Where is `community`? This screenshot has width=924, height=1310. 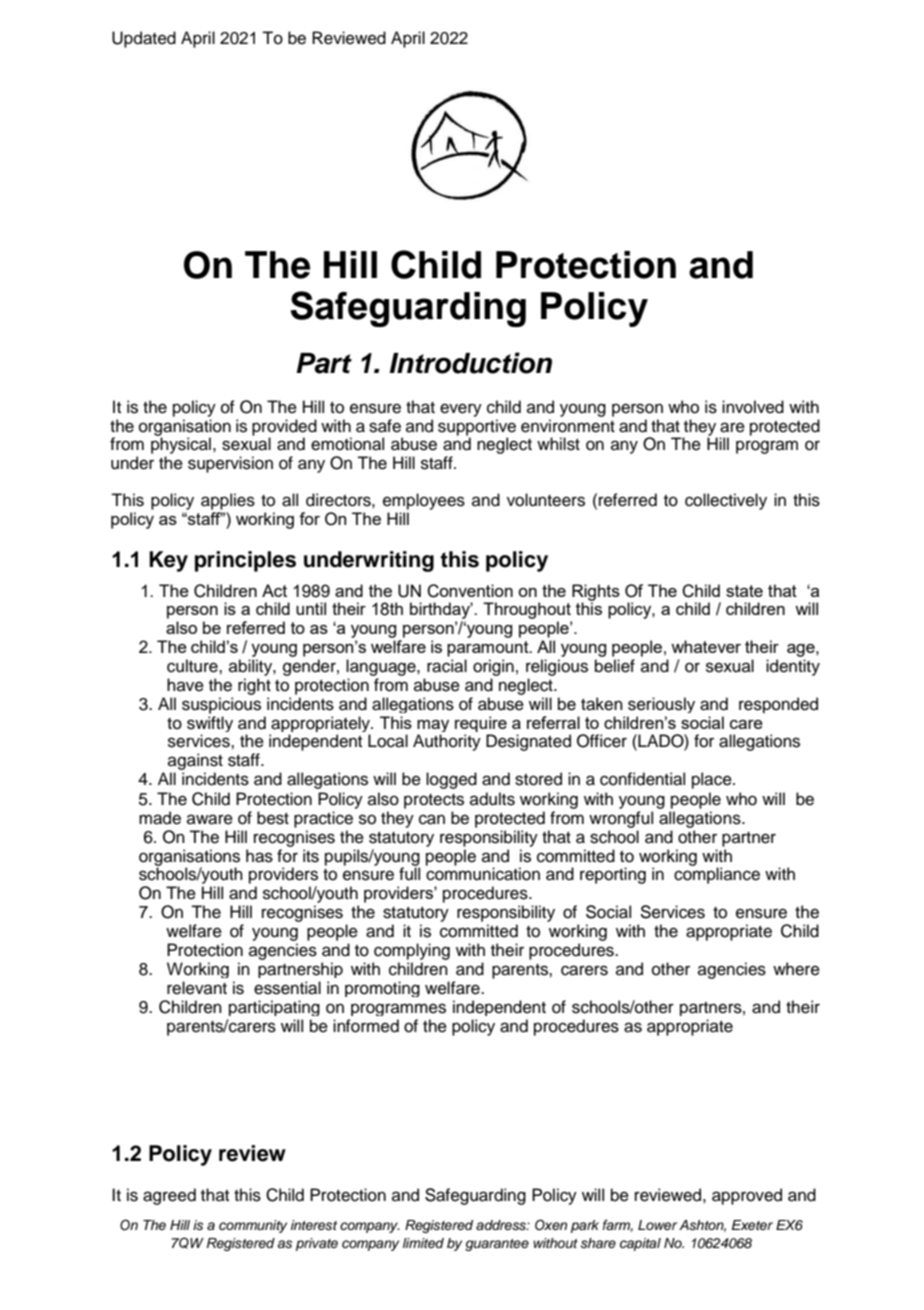
community is located at coordinates (253, 1226).
